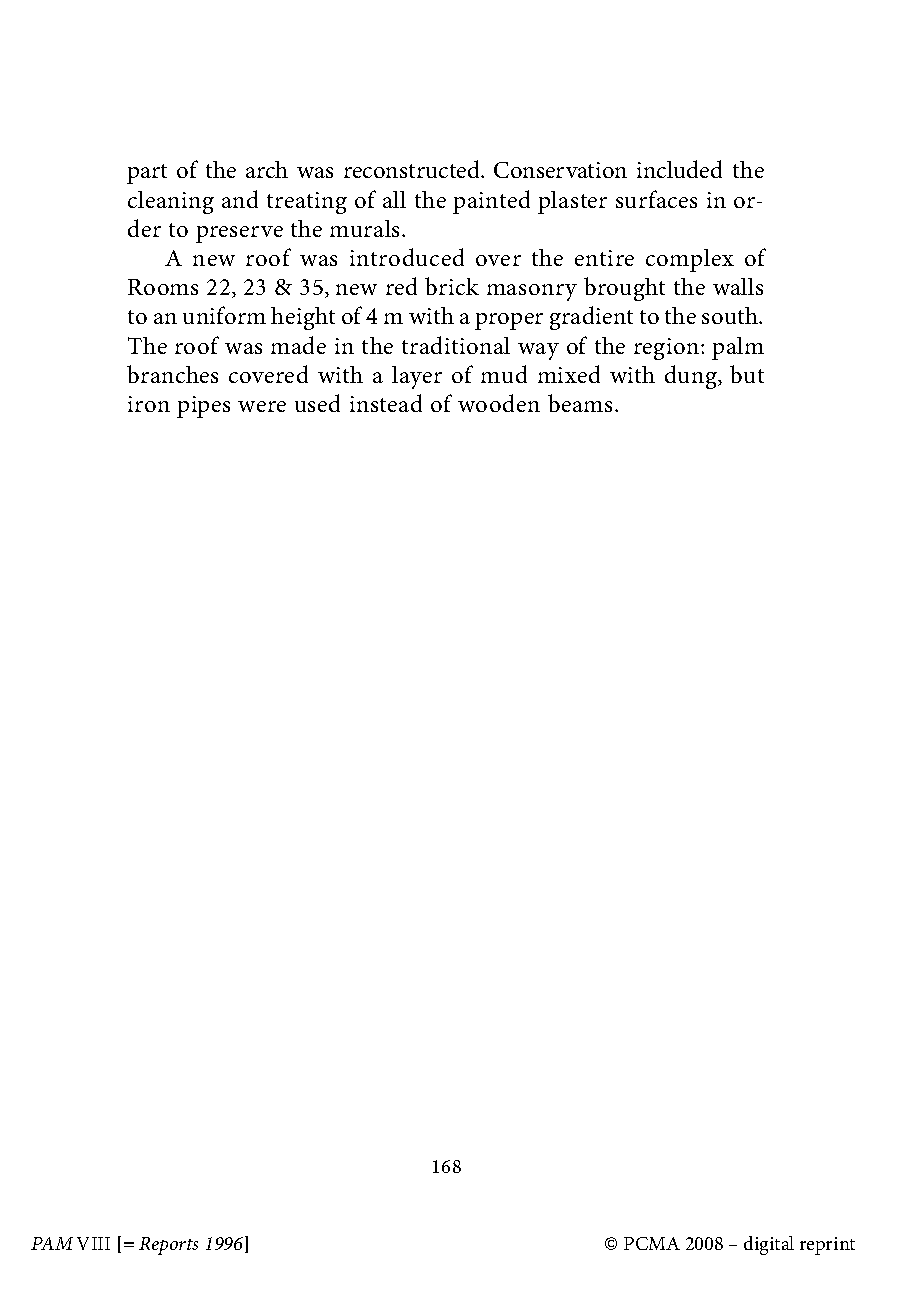  Describe the element at coordinates (580, 403) in the screenshot. I see `beams` at that location.
